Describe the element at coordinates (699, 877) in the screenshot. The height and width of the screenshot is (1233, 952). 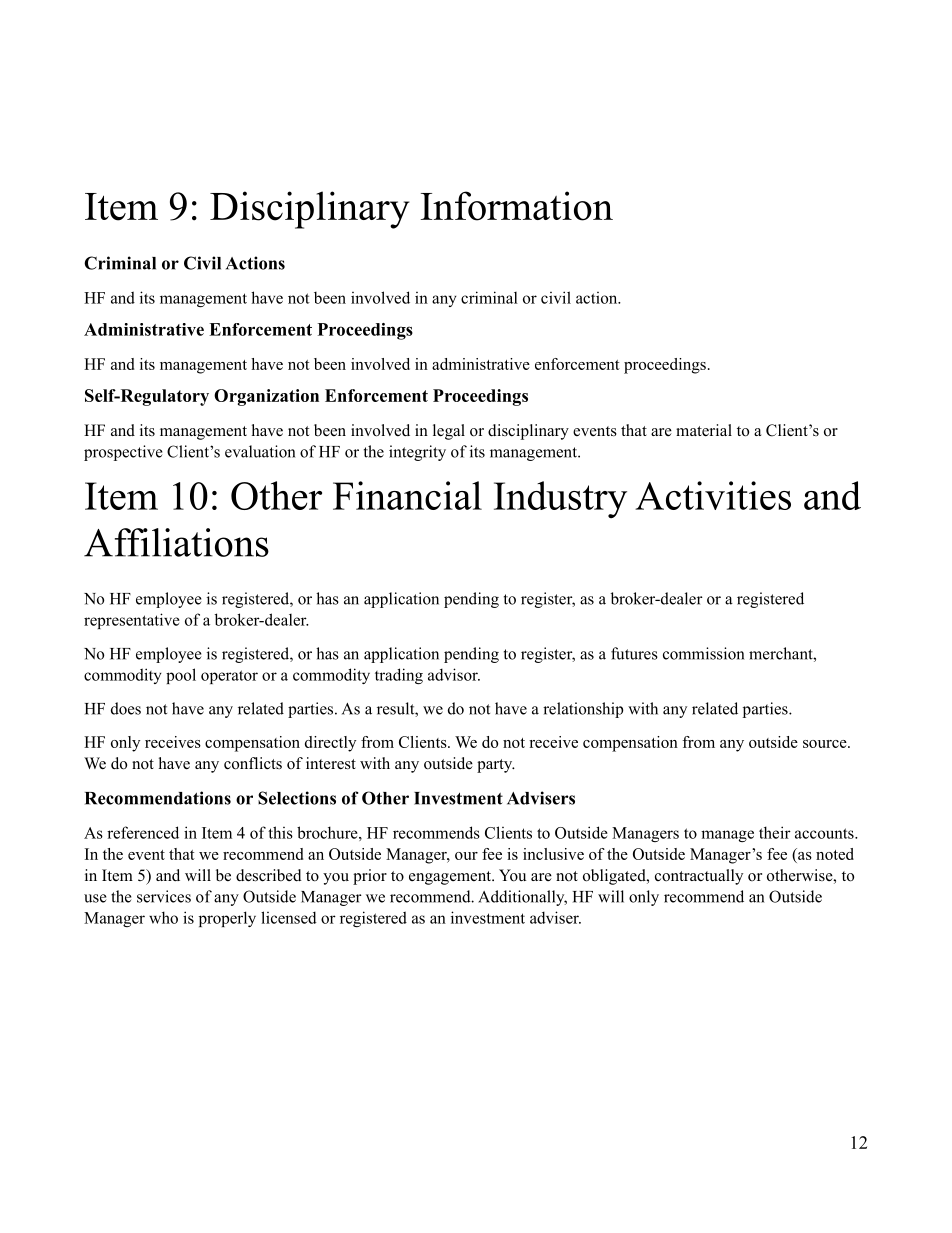
I see `contractually` at that location.
